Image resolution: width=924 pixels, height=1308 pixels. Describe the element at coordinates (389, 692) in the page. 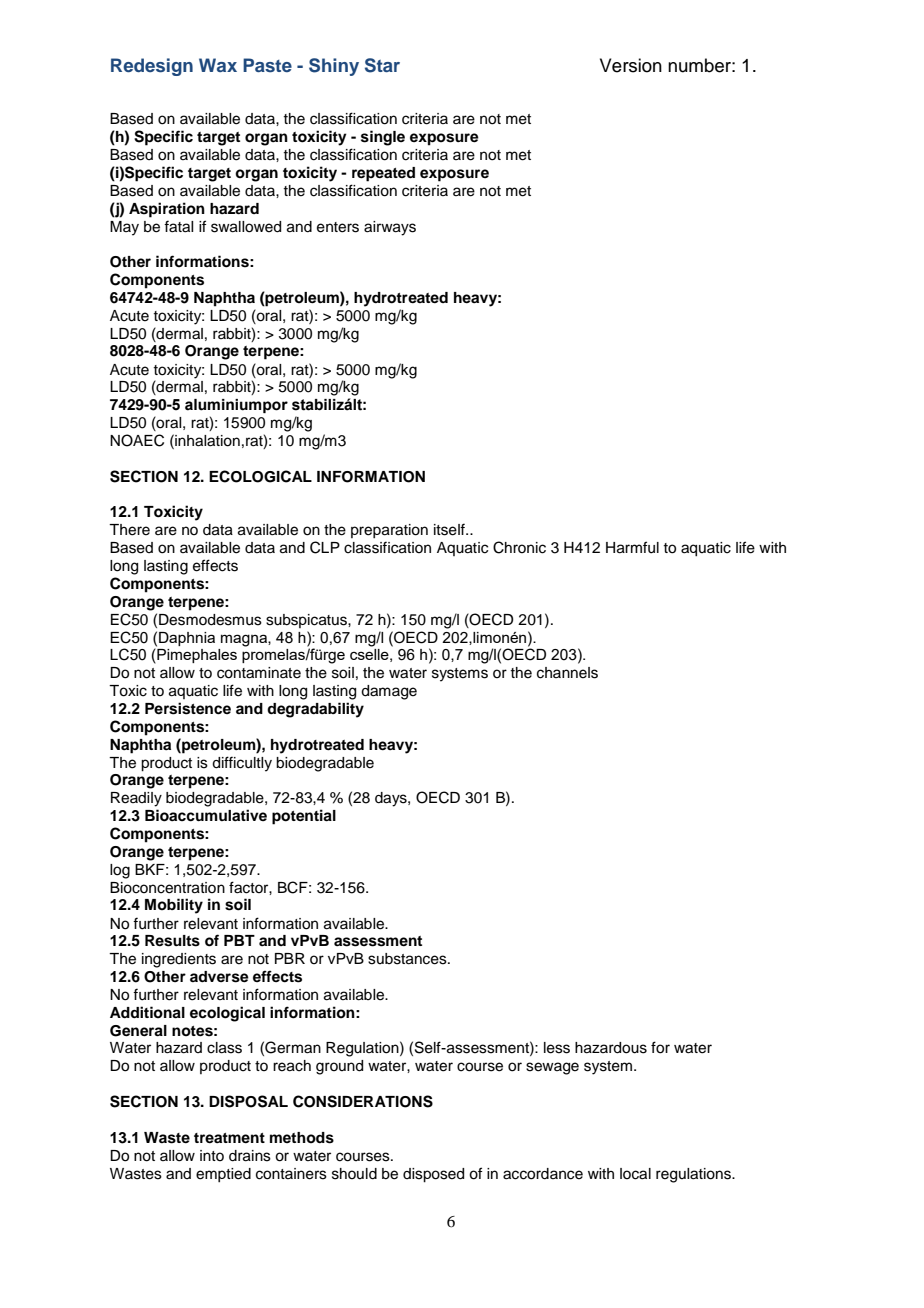

I see `damage` at that location.
